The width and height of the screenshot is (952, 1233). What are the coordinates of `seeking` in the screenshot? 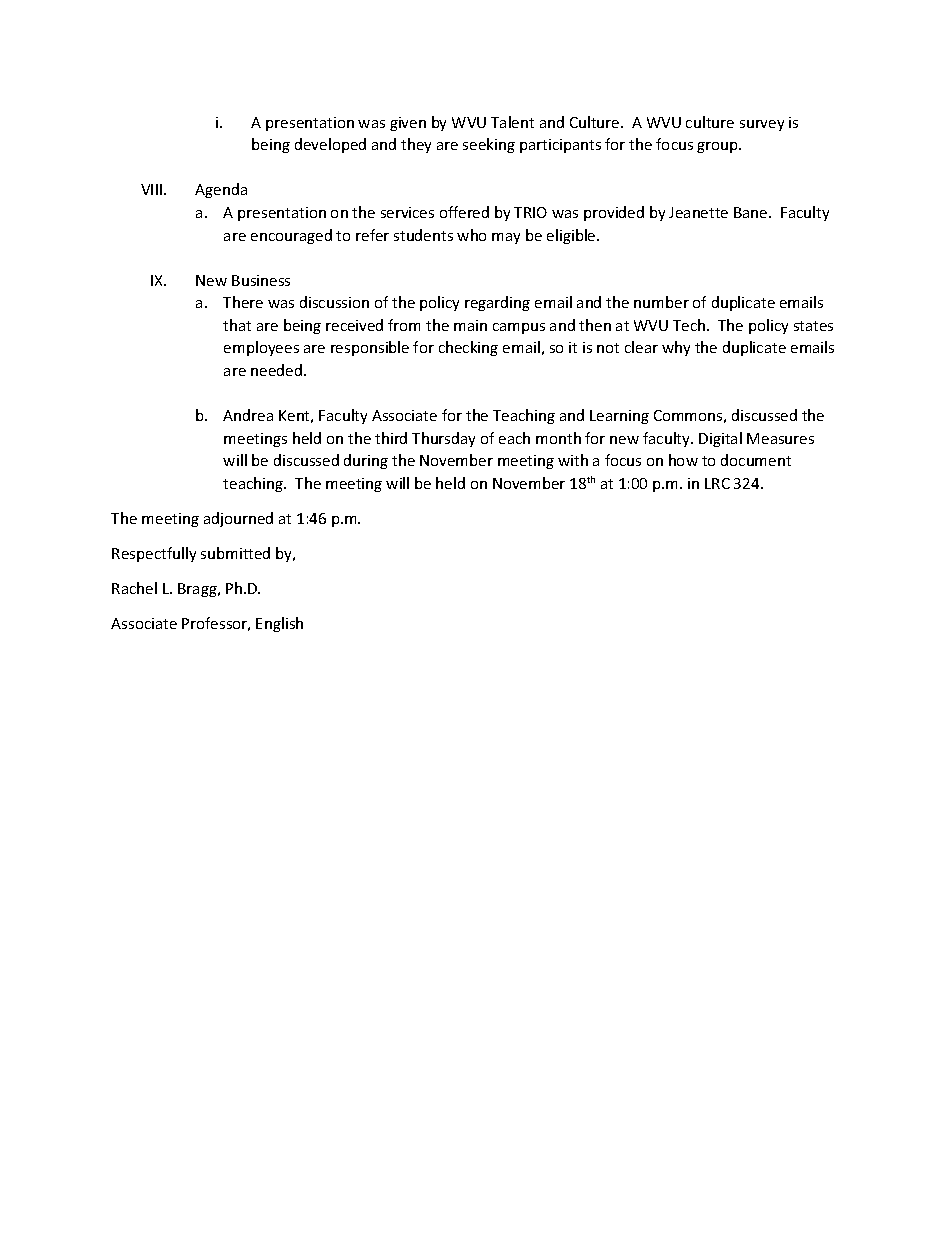 It's located at (489, 145).
